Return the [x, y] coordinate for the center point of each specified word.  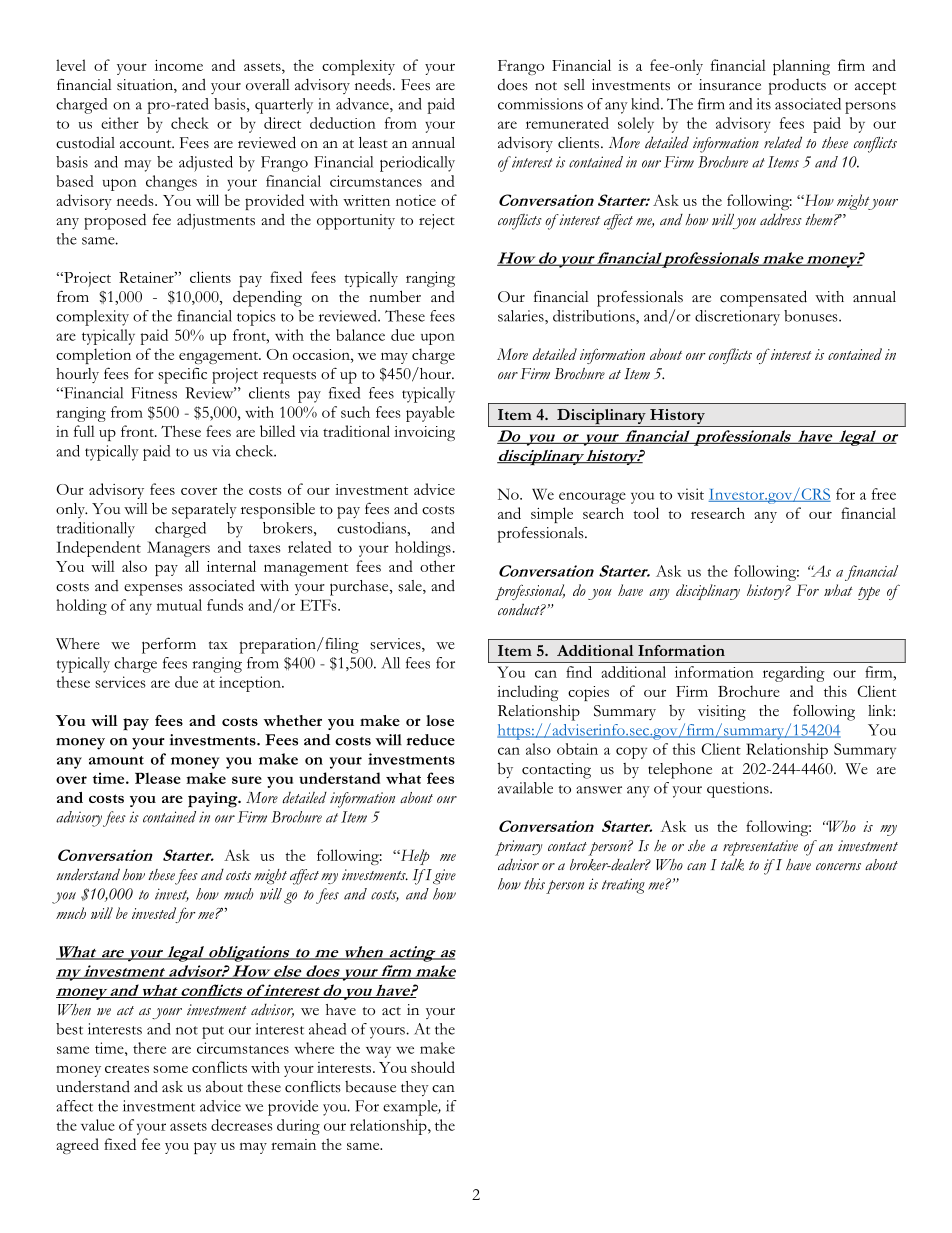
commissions [540, 104]
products [797, 87]
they [415, 1088]
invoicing [424, 433]
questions [739, 790]
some [170, 1069]
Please [158, 778]
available [525, 788]
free [884, 494]
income [179, 65]
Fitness [154, 393]
